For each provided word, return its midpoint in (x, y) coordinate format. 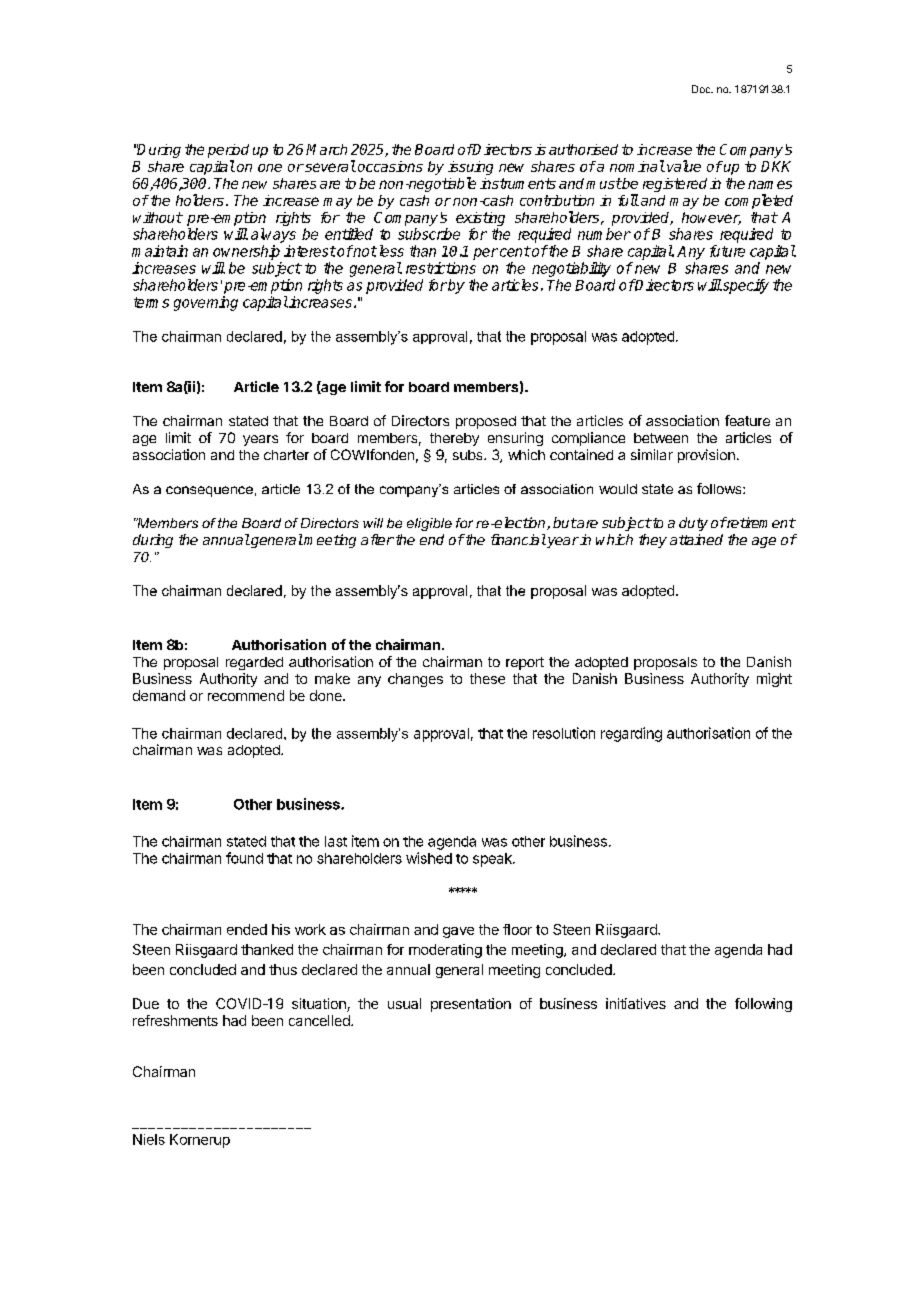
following (763, 1005)
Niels (149, 1139)
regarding (631, 734)
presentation (471, 1005)
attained (696, 539)
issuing (470, 168)
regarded (254, 663)
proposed (486, 422)
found (244, 858)
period (228, 151)
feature (747, 420)
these (487, 678)
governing (206, 303)
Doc (702, 89)
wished (429, 858)
